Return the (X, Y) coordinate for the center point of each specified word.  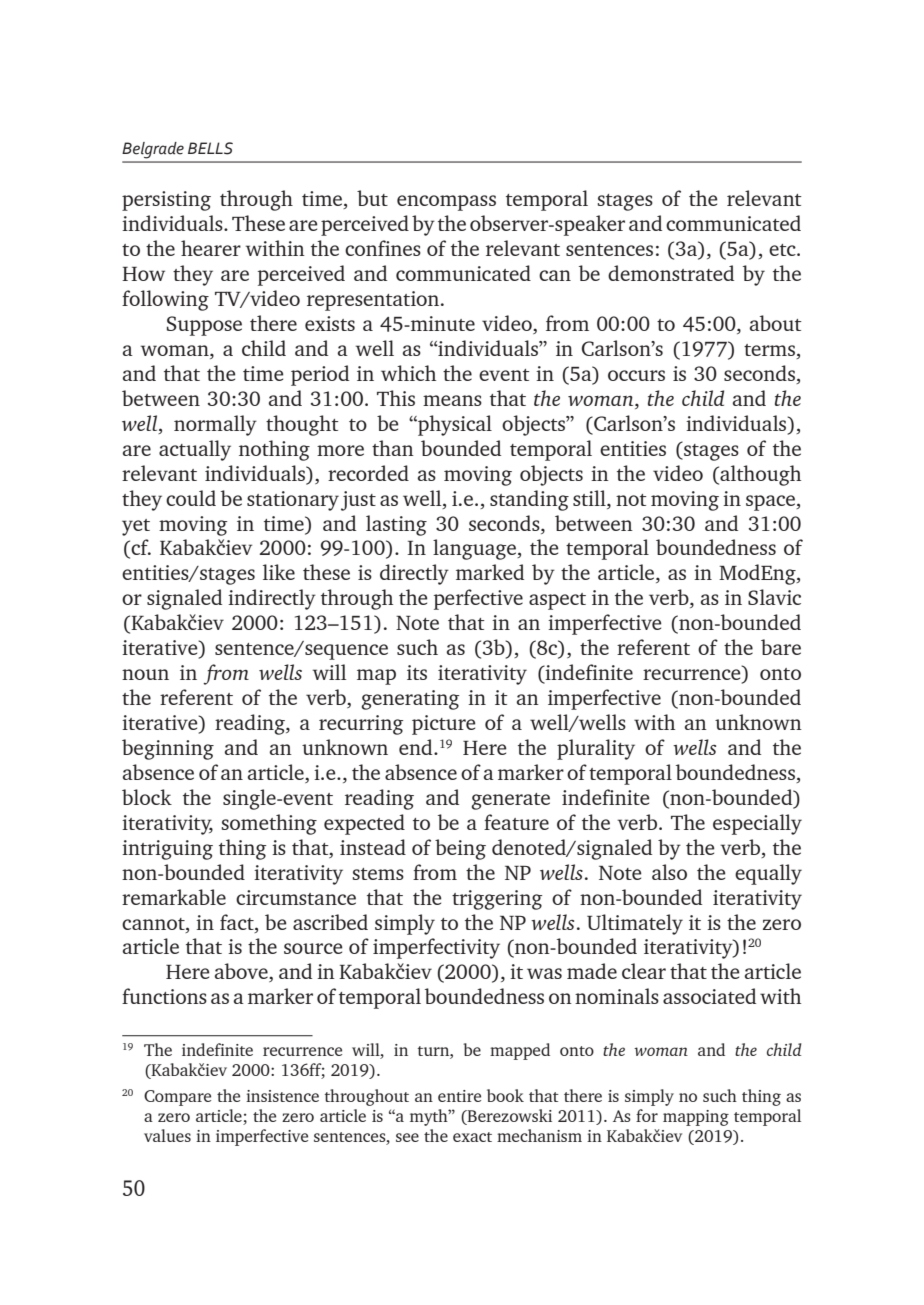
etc (783, 250)
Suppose (204, 326)
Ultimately (635, 924)
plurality (596, 749)
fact (238, 922)
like (279, 572)
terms (770, 351)
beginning (168, 749)
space (771, 503)
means (452, 400)
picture (444, 725)
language (475, 549)
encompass (446, 203)
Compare (177, 1098)
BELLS (210, 148)
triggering (497, 900)
